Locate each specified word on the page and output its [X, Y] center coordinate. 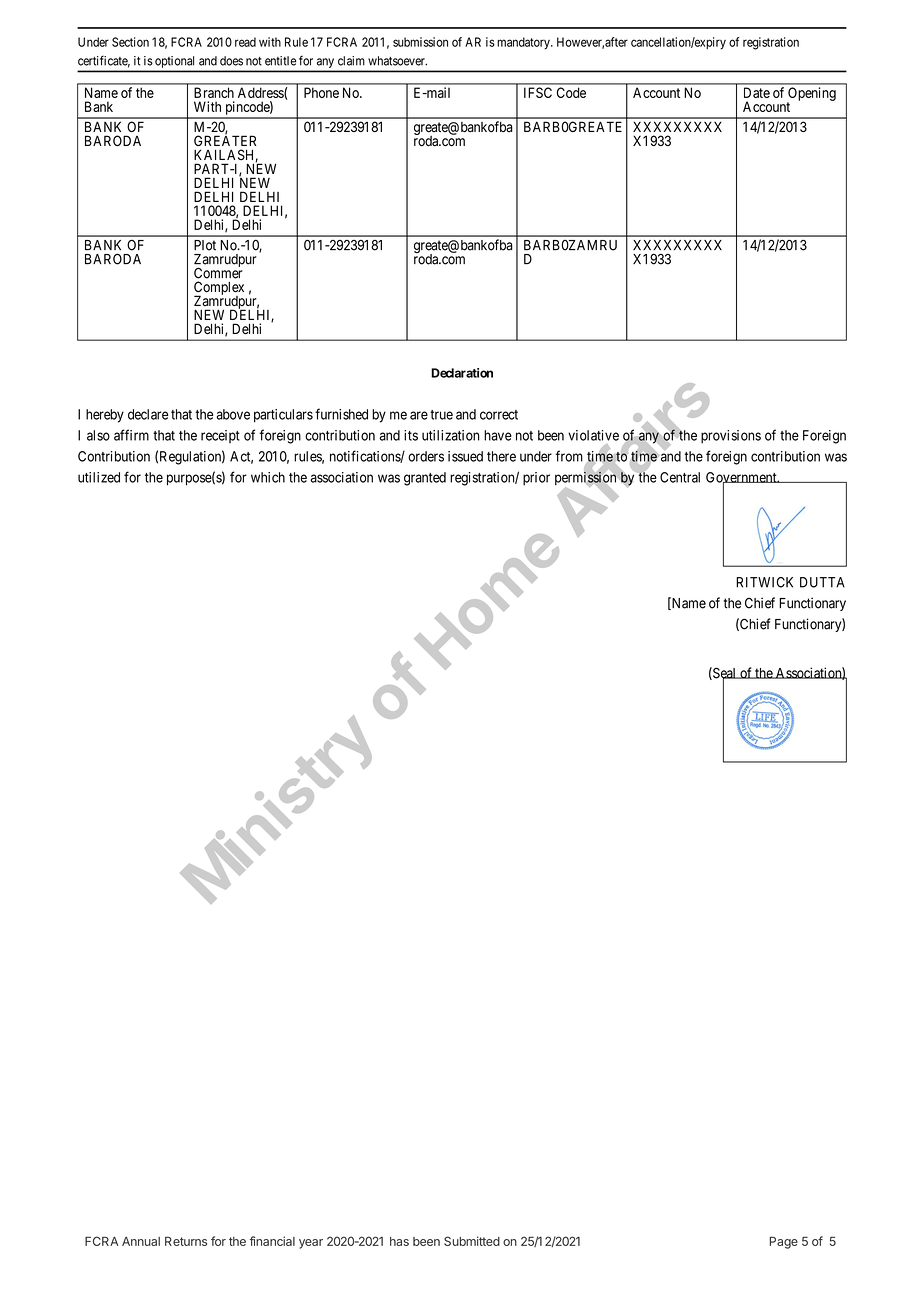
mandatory [524, 43]
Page [784, 1242]
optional [174, 62]
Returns [186, 1241]
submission [420, 42]
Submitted [472, 1241]
